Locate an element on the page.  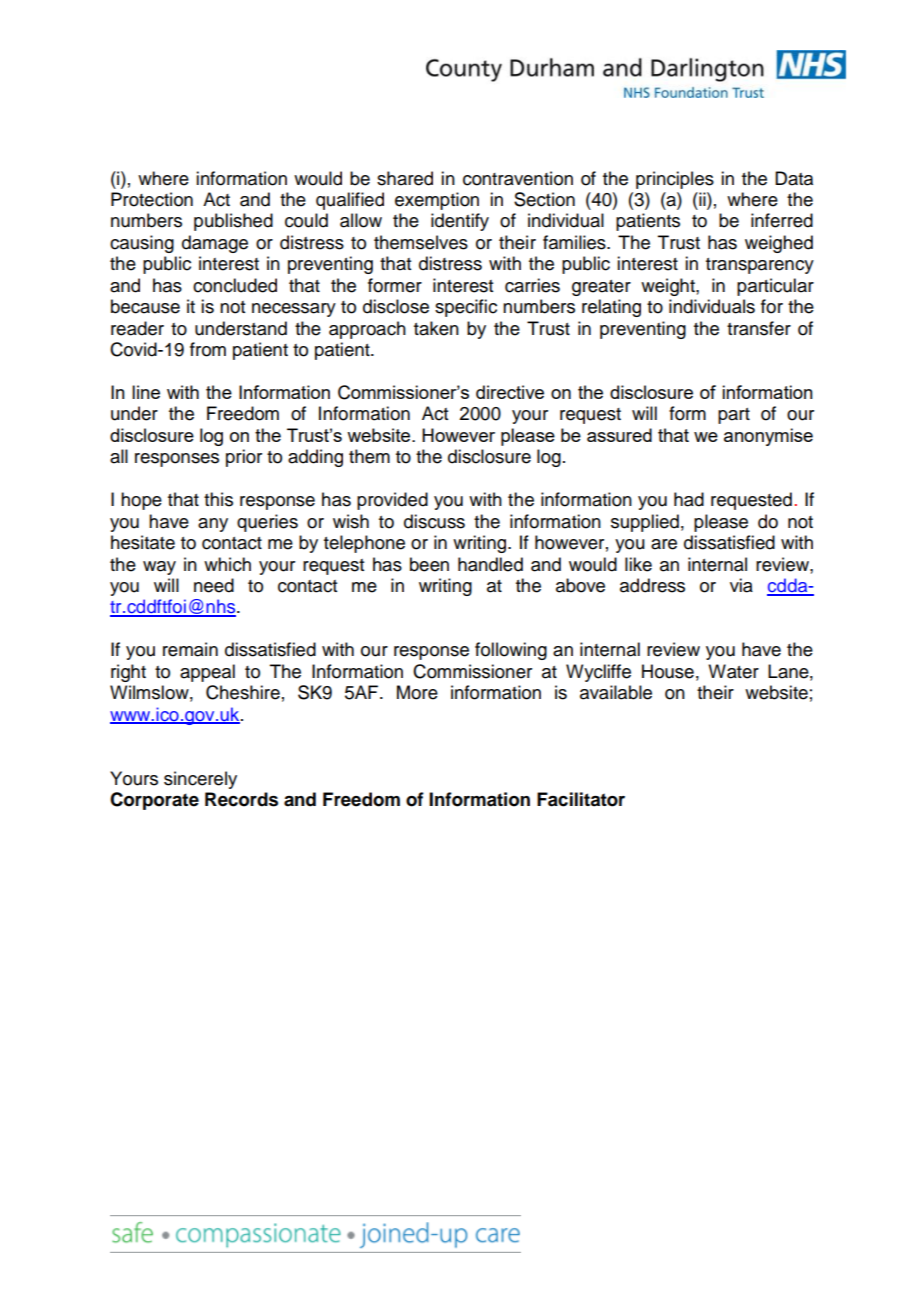
because is located at coordinates (145, 306).
